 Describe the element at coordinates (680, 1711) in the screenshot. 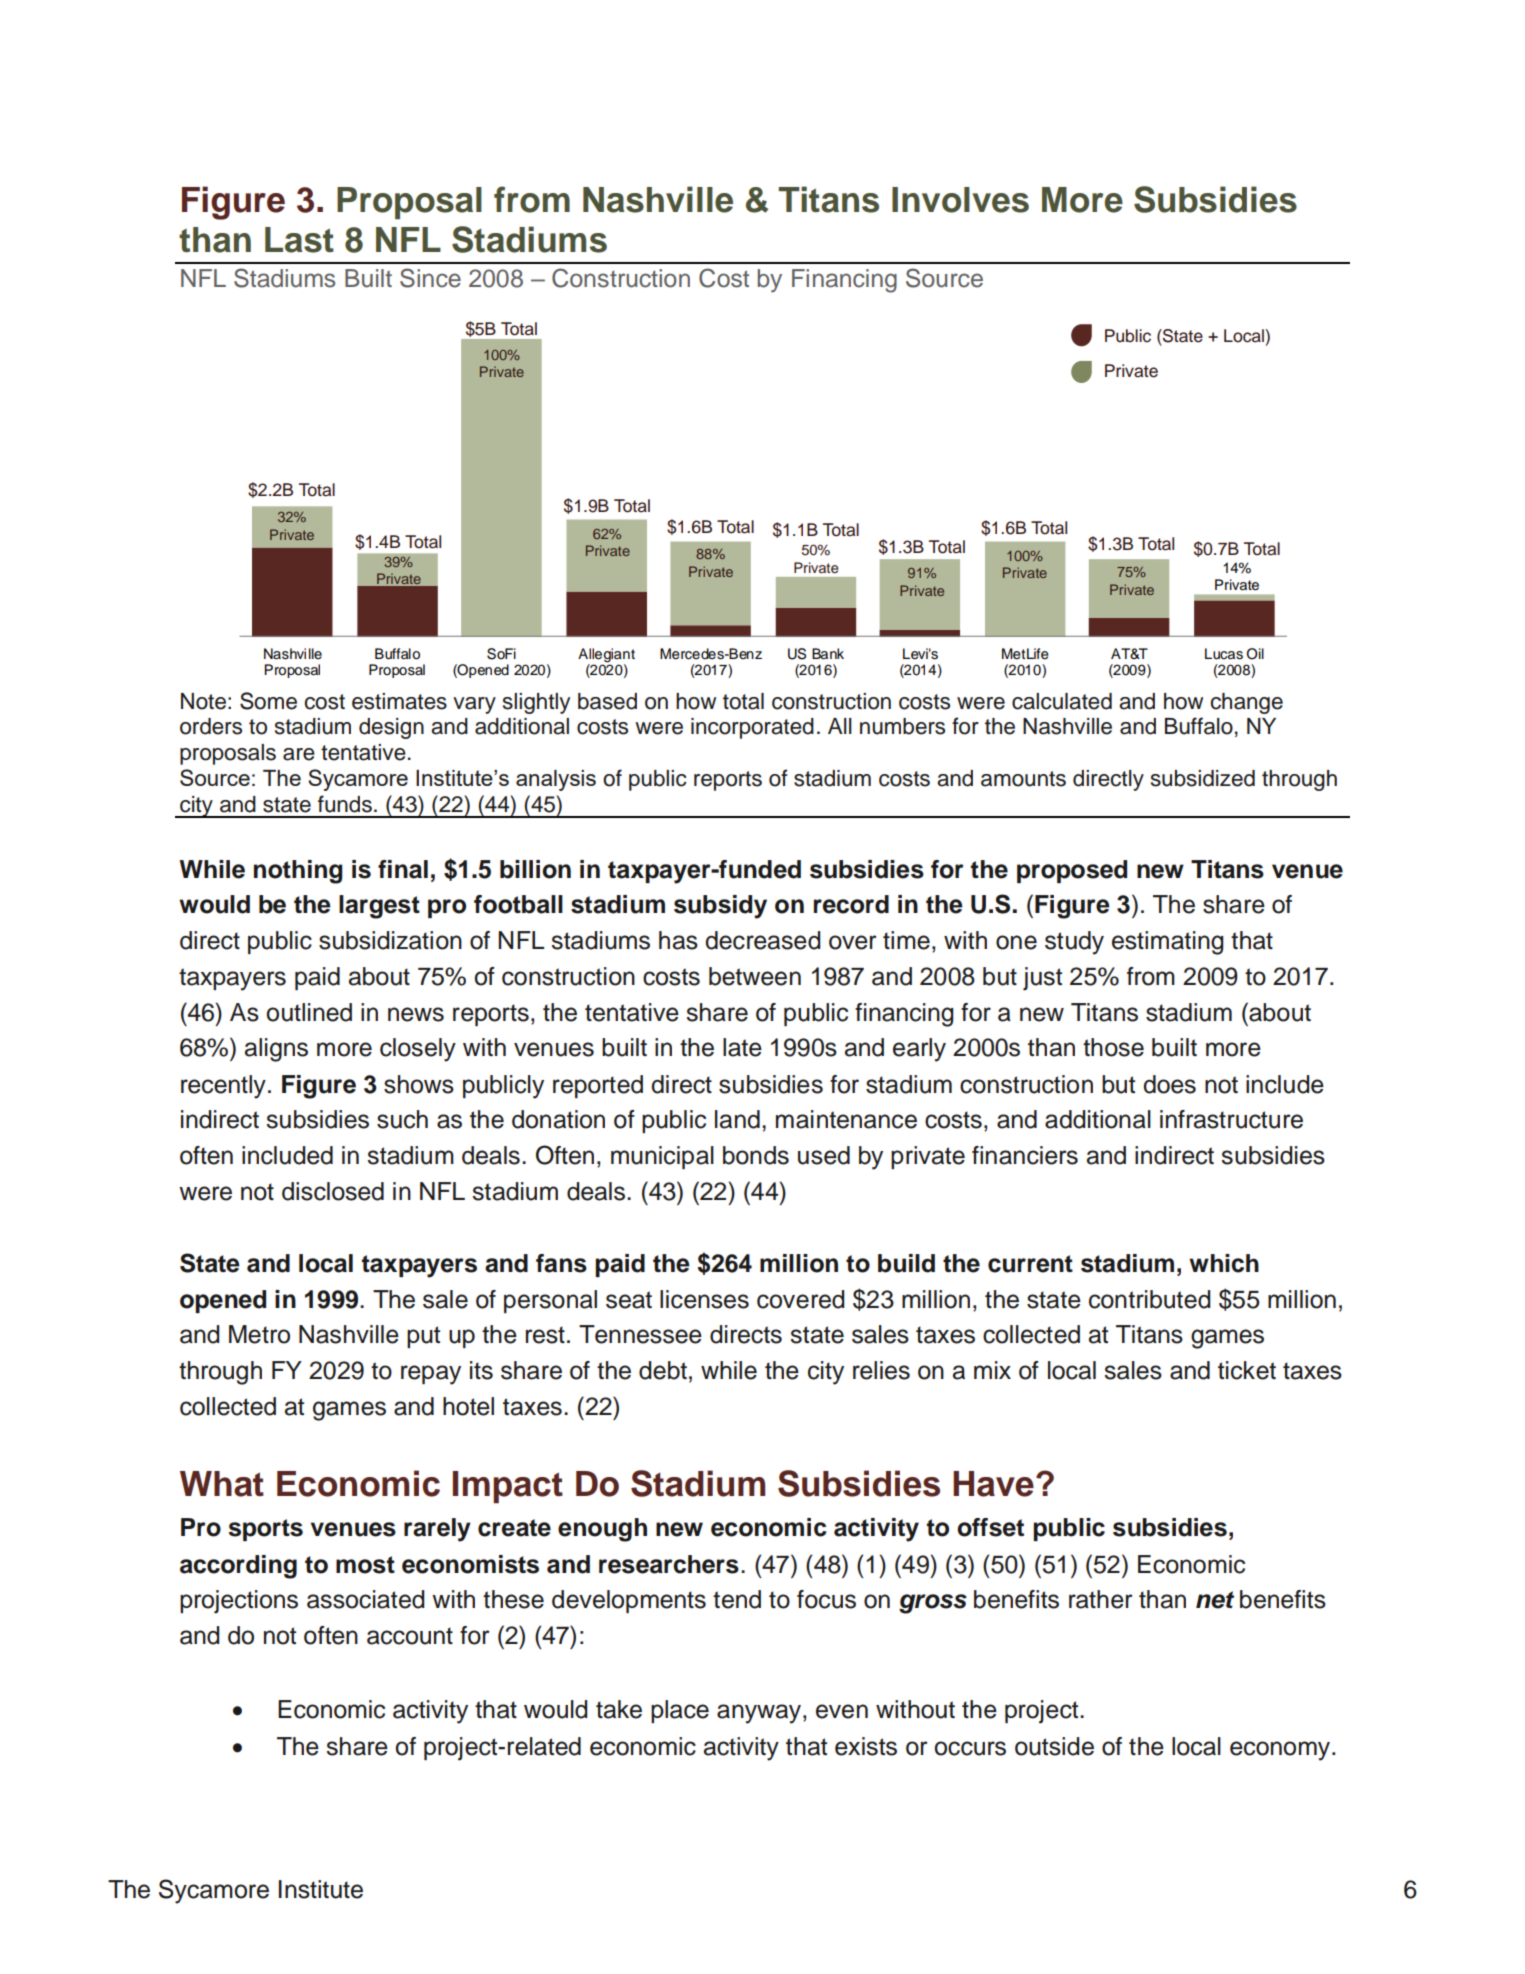

I see `place` at that location.
